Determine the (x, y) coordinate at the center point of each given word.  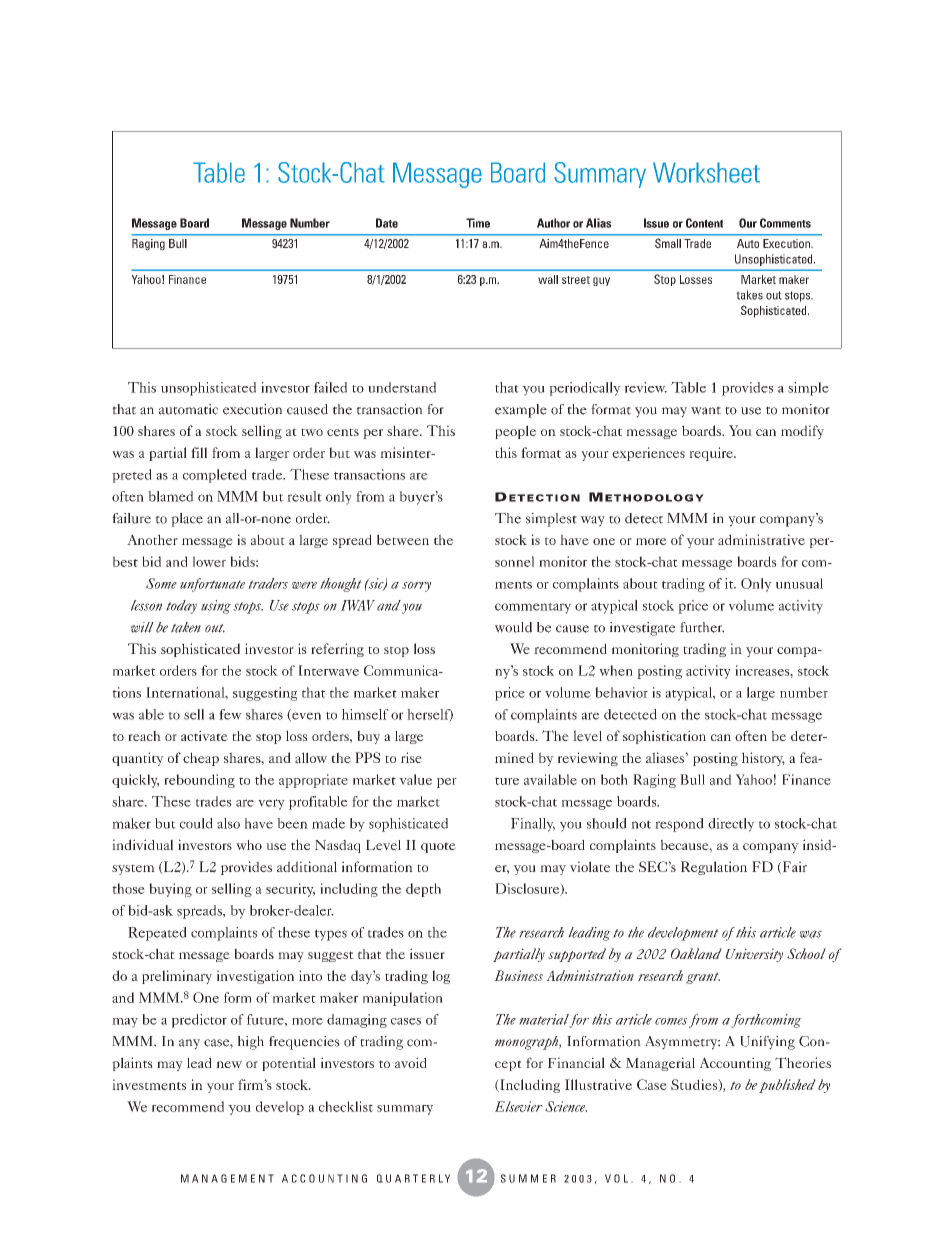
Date (387, 223)
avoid (411, 1062)
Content (704, 223)
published (787, 1086)
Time (478, 223)
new (229, 1064)
